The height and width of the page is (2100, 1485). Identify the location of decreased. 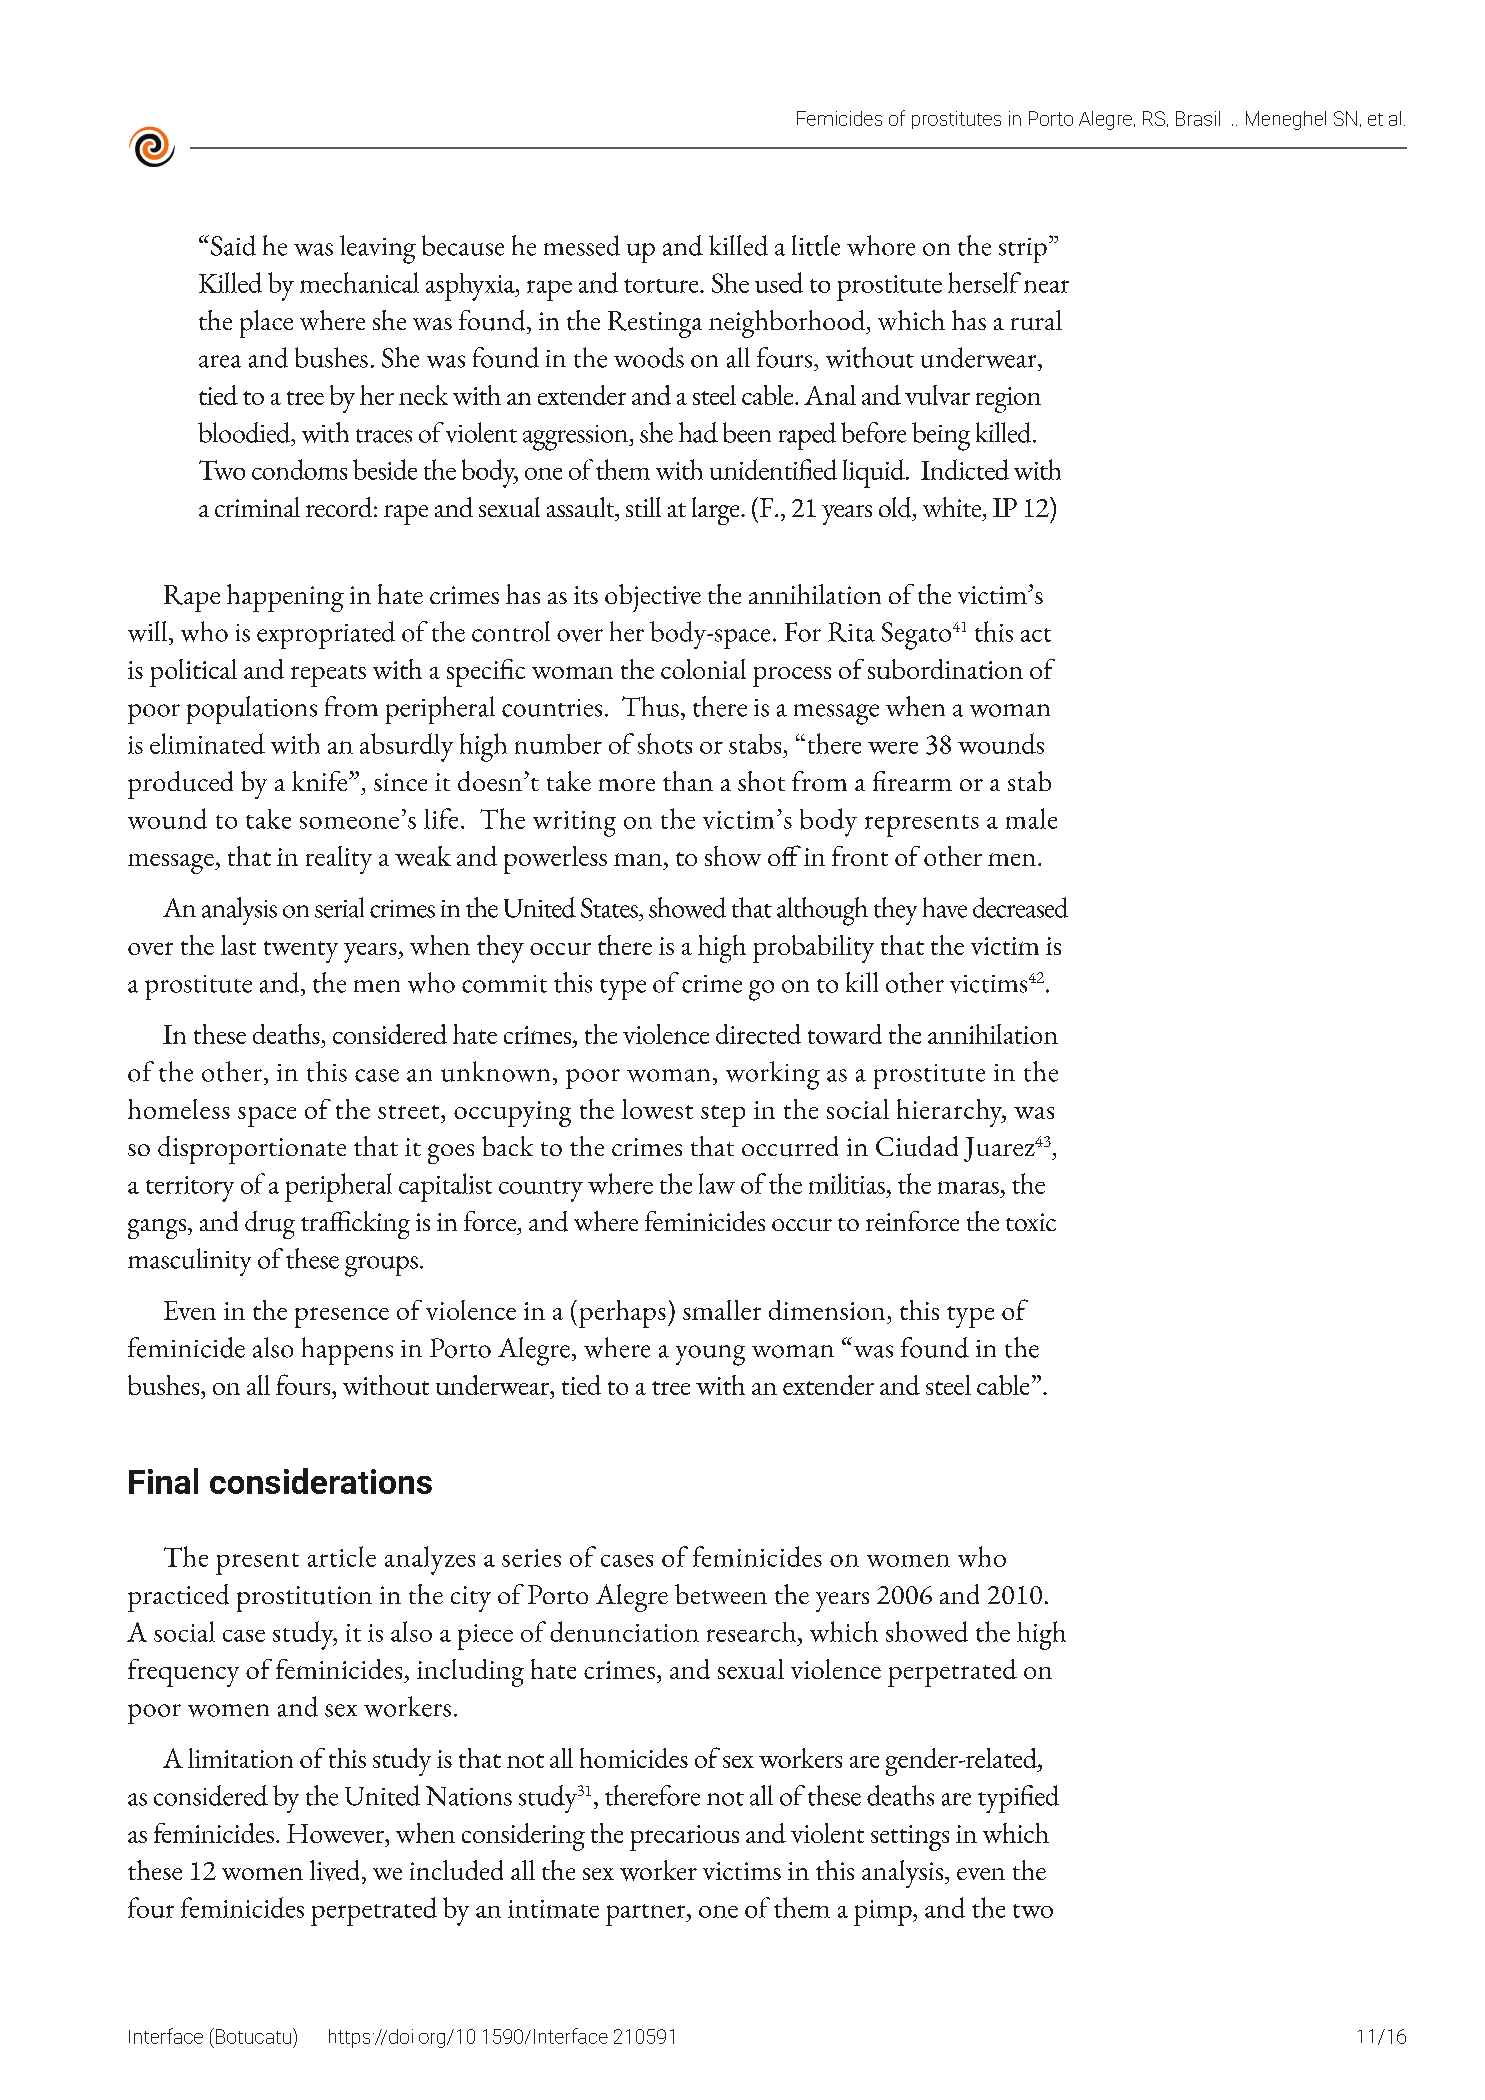
(1020, 907).
